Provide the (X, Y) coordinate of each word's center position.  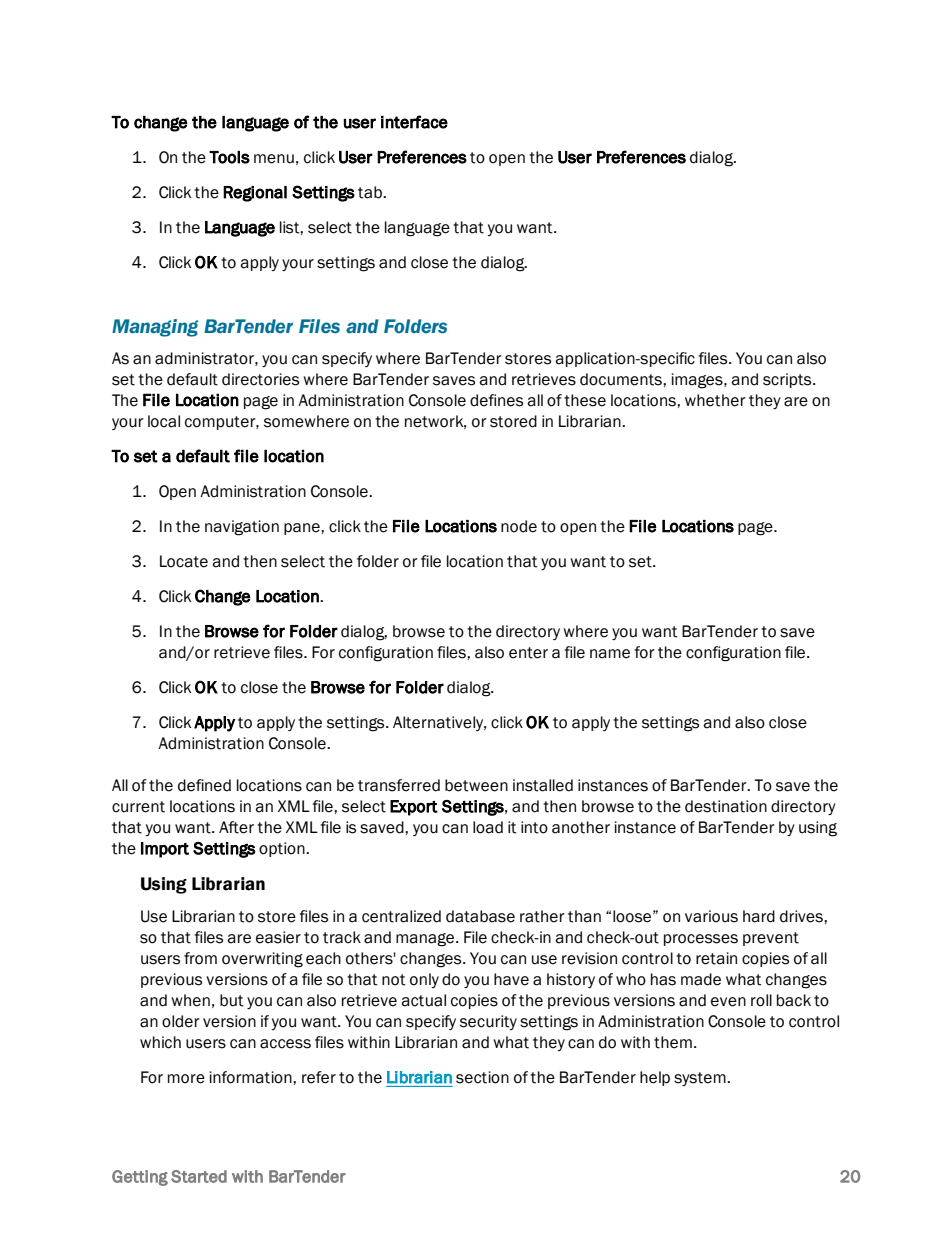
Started (199, 1176)
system (701, 1079)
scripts (788, 380)
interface (414, 122)
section (482, 1077)
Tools (229, 157)
